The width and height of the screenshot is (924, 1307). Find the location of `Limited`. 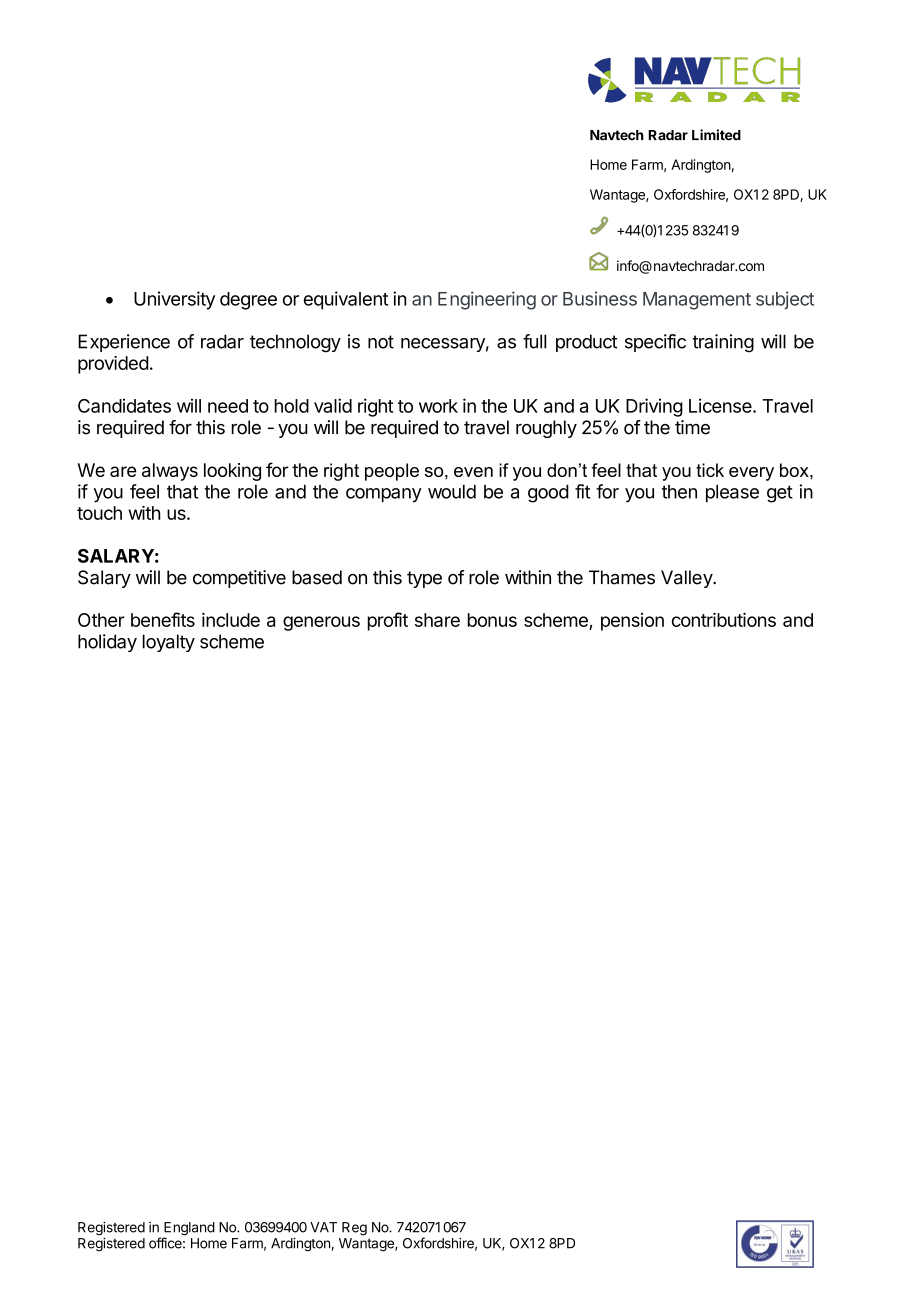

Limited is located at coordinates (716, 135).
